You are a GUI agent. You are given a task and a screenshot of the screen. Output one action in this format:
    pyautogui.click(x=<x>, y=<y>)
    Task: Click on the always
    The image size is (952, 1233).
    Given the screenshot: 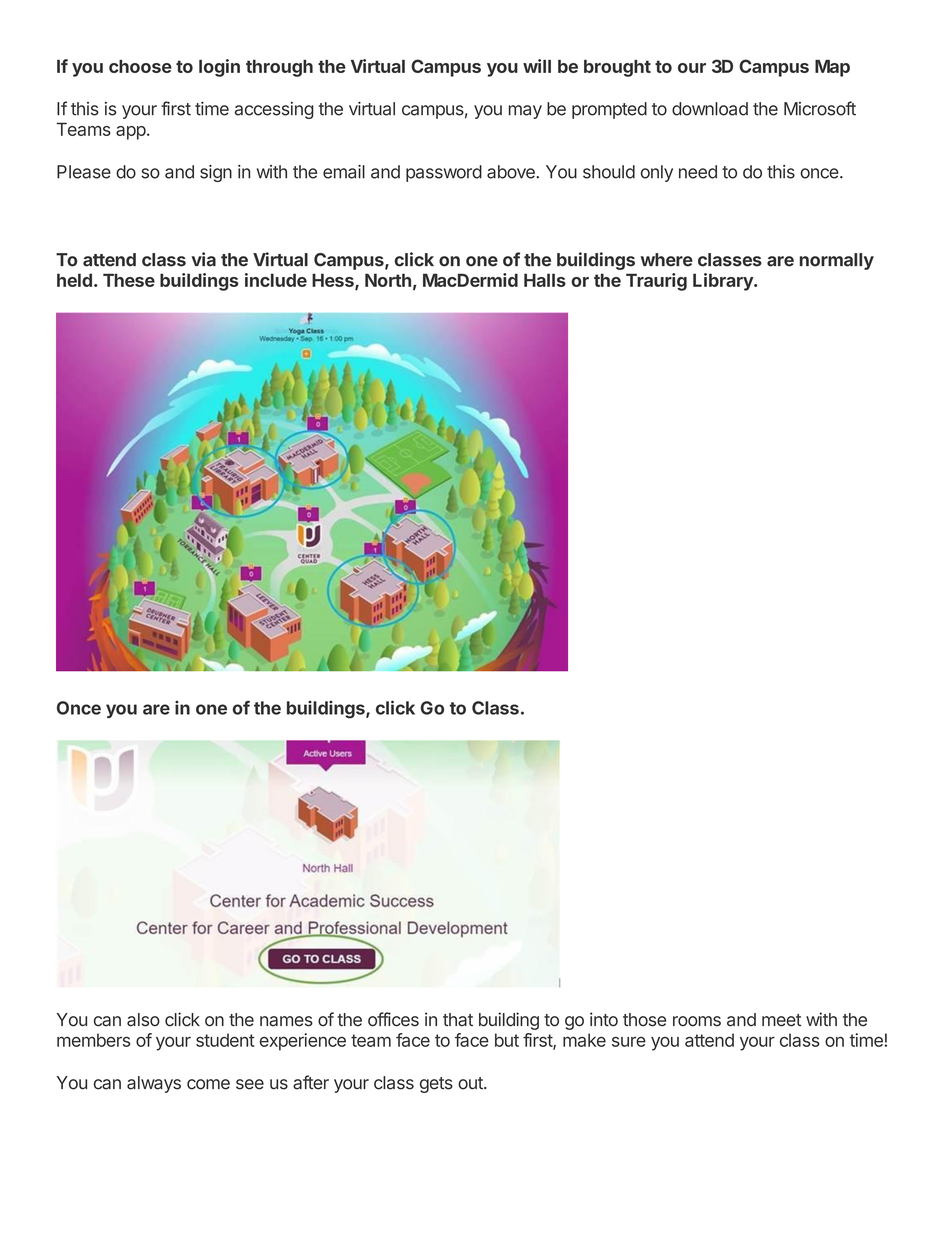 What is the action you would take?
    pyautogui.click(x=154, y=1084)
